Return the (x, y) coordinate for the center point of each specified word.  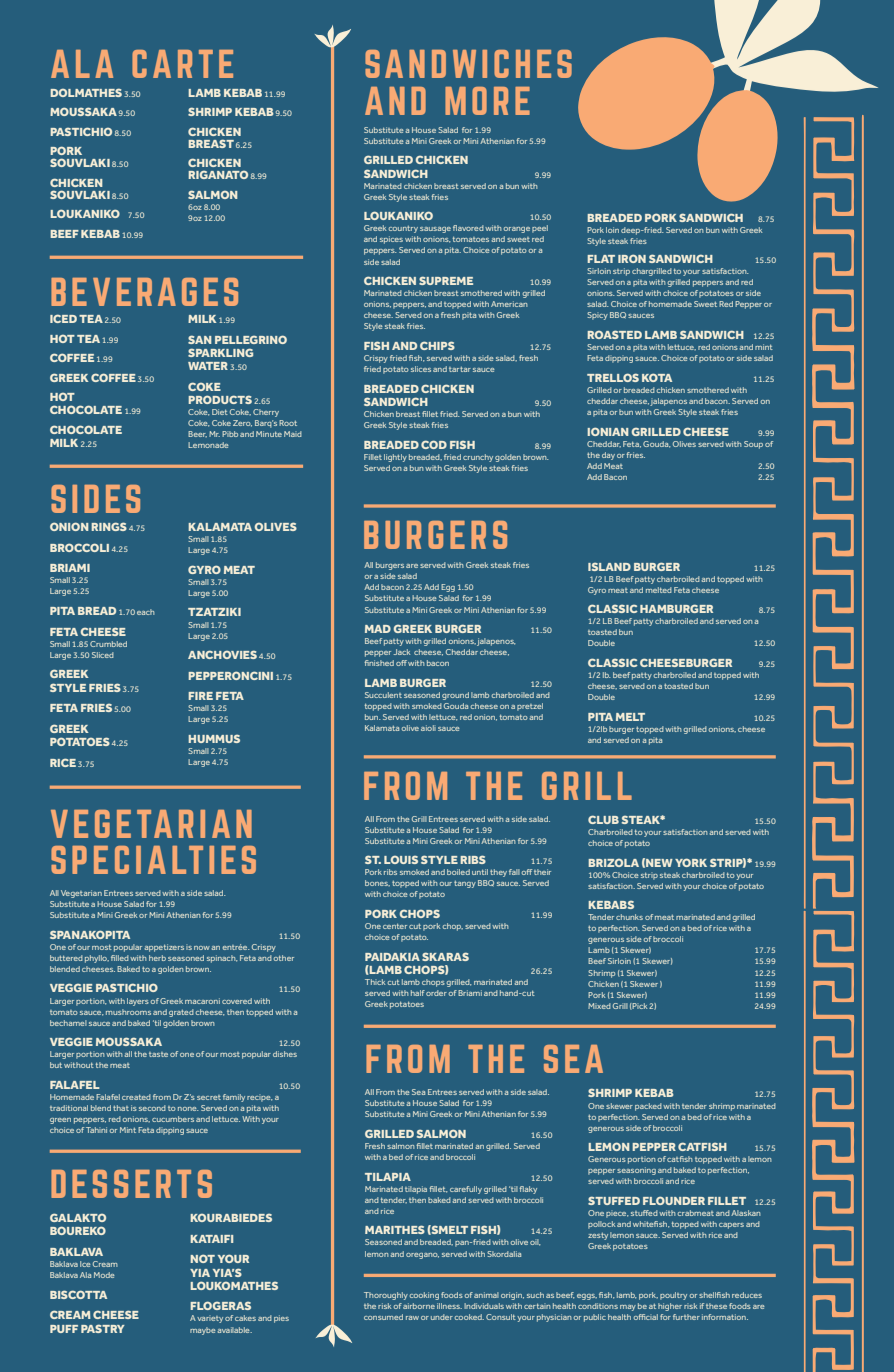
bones (377, 883)
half (418, 993)
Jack (402, 652)
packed (648, 1107)
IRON (632, 258)
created (136, 1097)
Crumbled (108, 644)
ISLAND (609, 566)
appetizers (164, 948)
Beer (197, 434)
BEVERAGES (144, 292)
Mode (104, 1275)
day (608, 456)
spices (391, 240)
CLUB (603, 819)
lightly (395, 458)
